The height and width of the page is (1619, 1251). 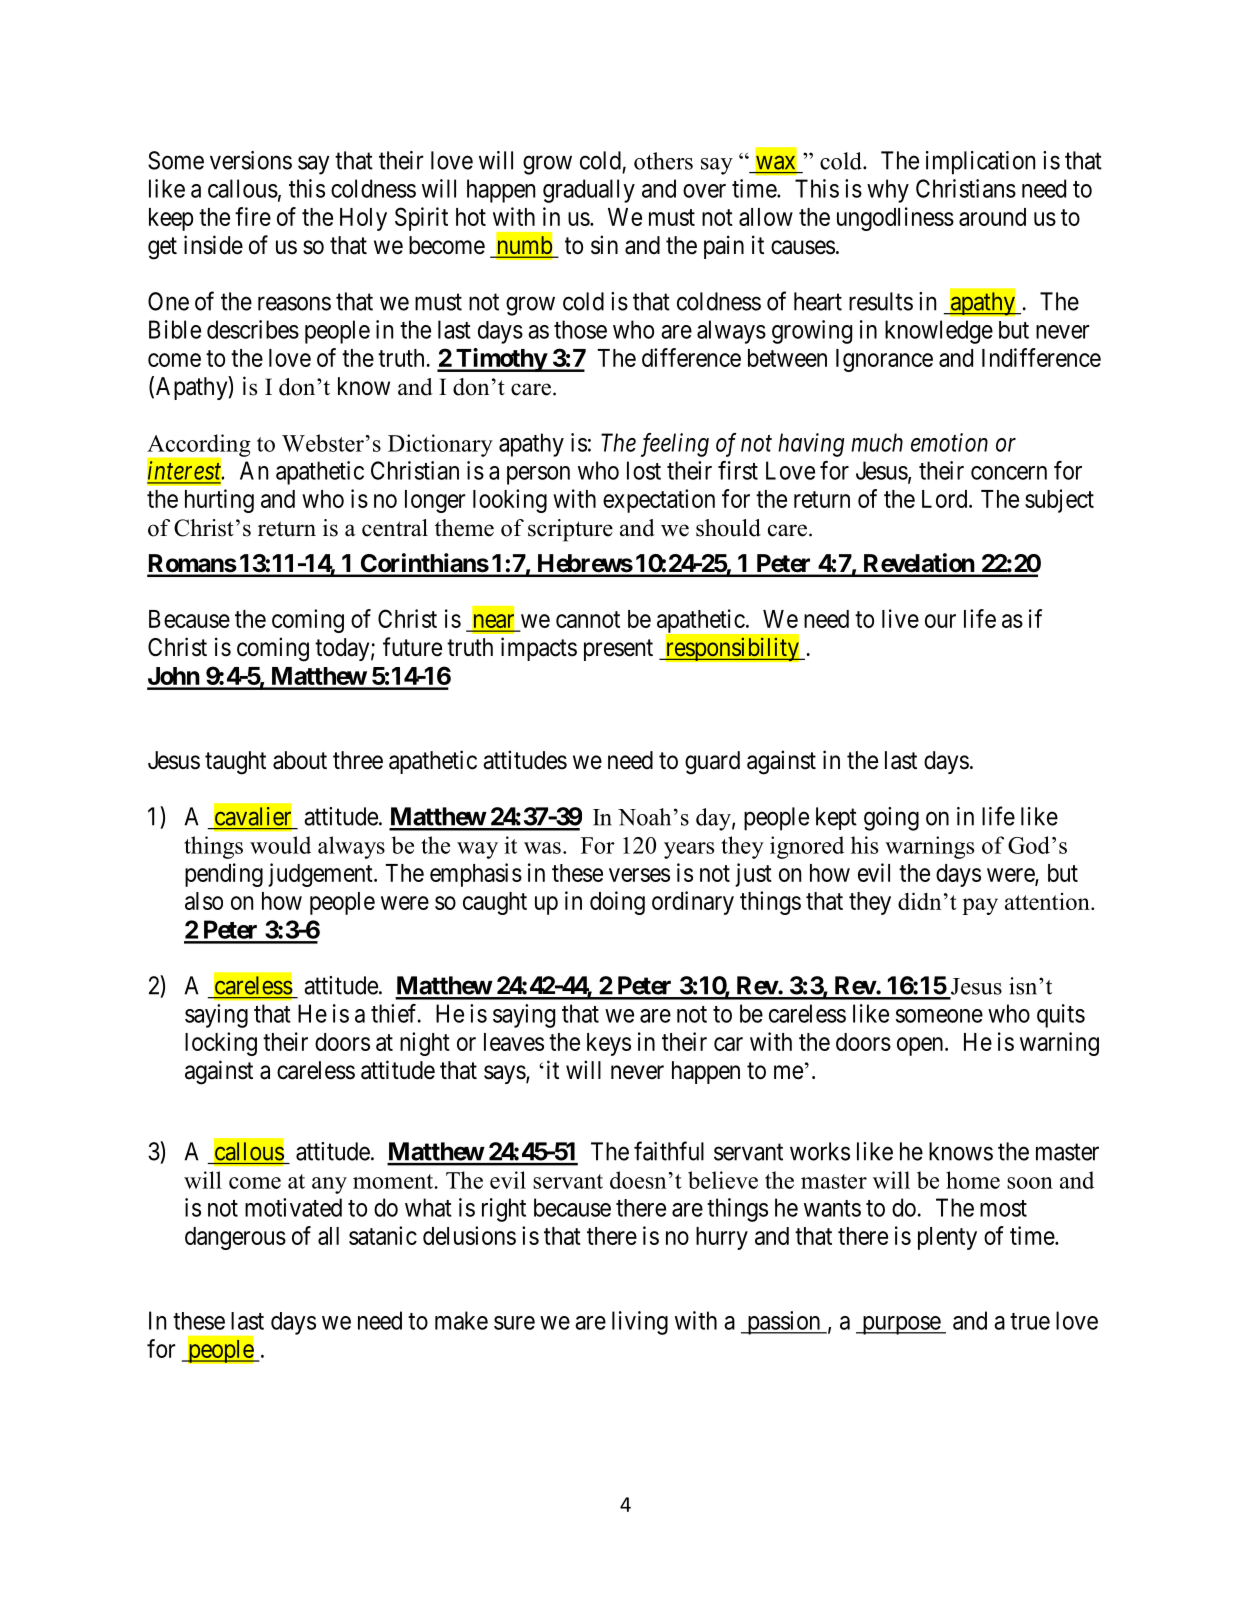 I want to click on guard, so click(x=712, y=763).
